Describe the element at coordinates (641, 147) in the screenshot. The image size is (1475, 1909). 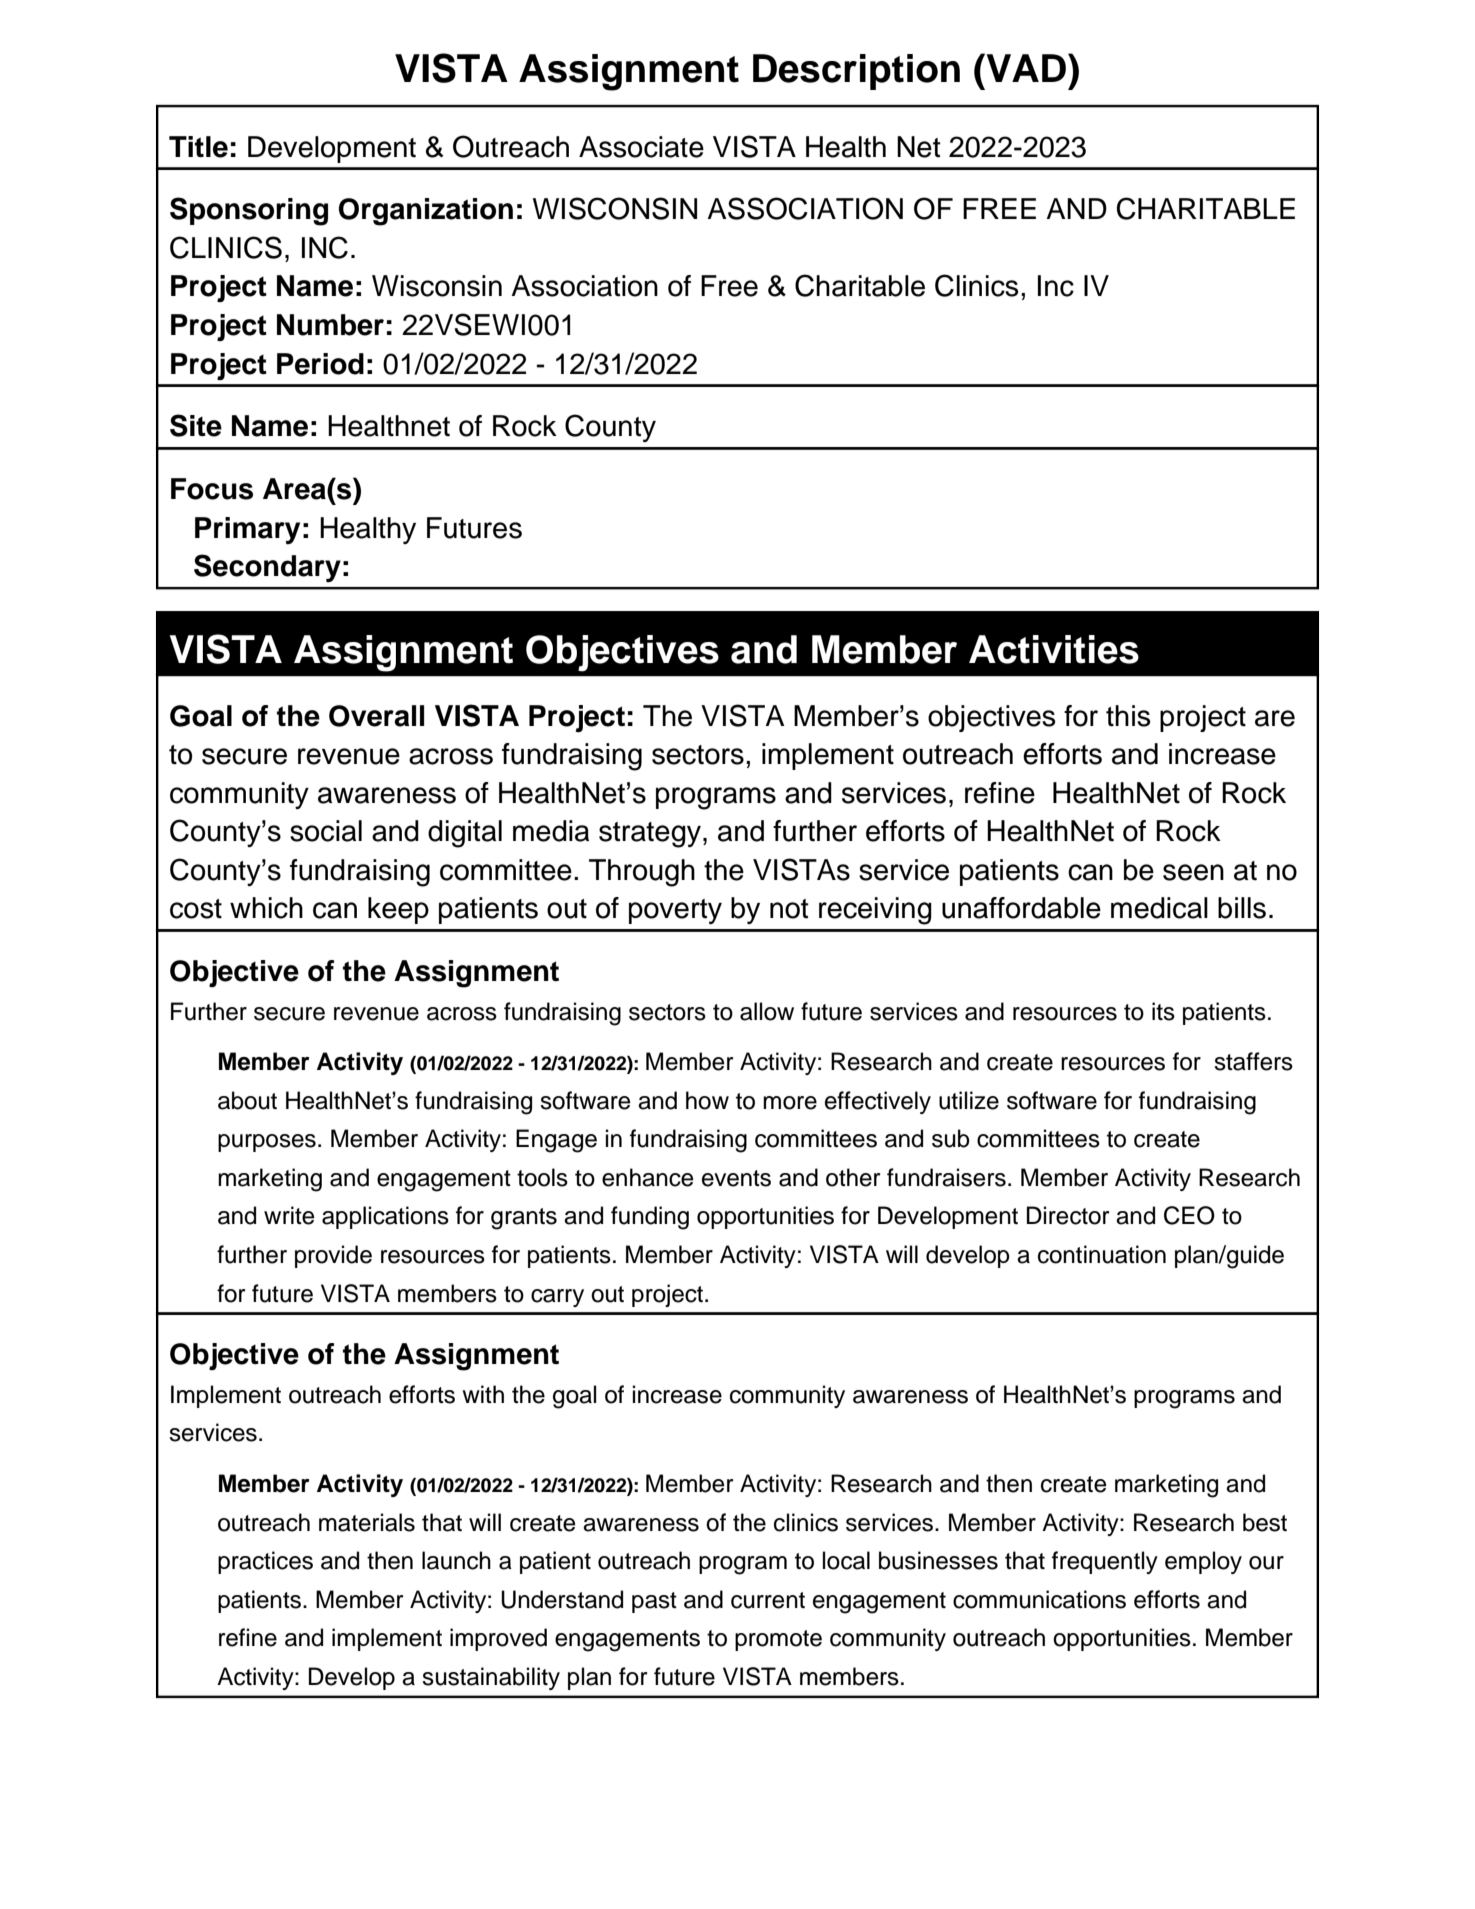
I see `Associate` at that location.
